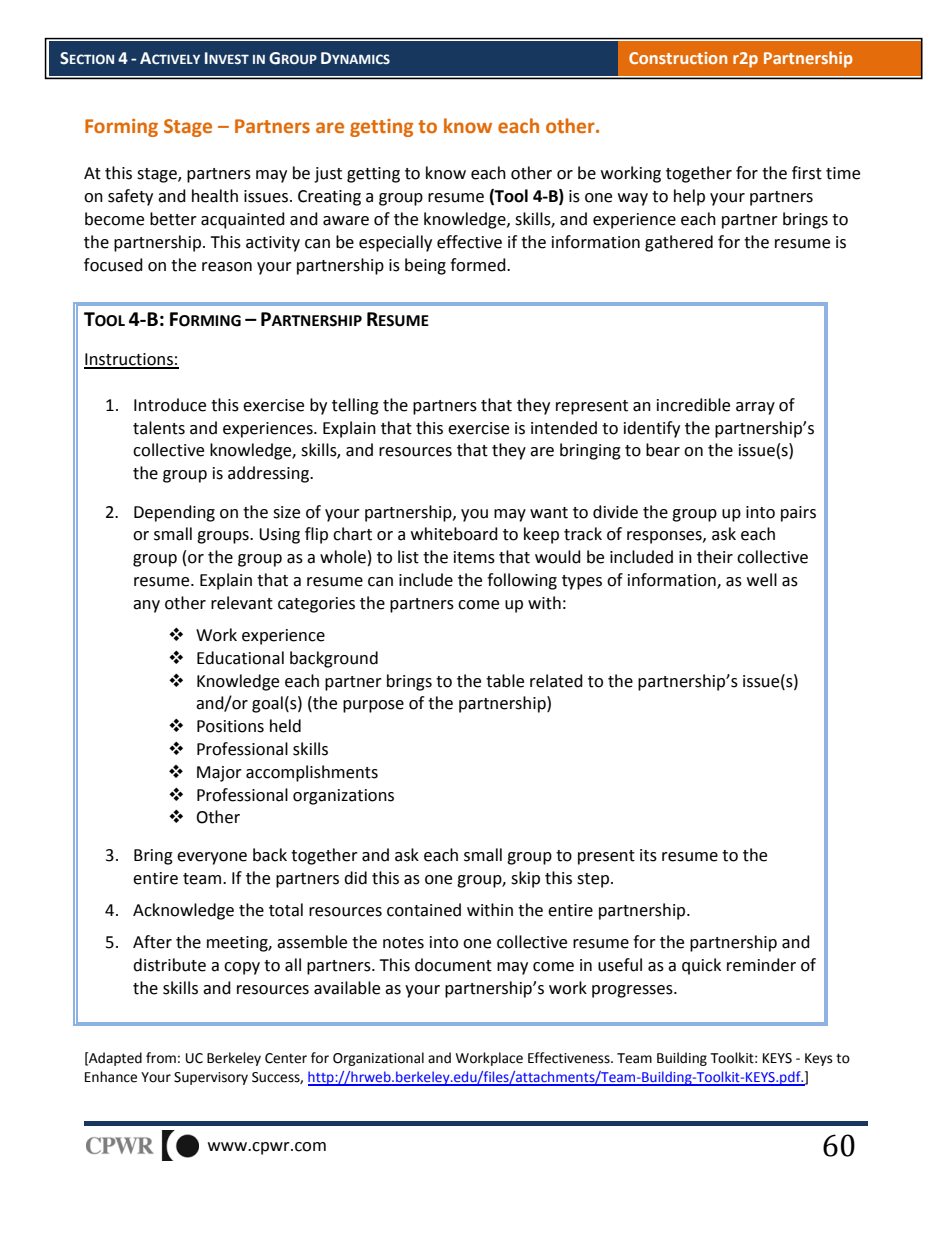 Image resolution: width=952 pixels, height=1233 pixels. Describe the element at coordinates (755, 408) in the screenshot. I see `array` at that location.
